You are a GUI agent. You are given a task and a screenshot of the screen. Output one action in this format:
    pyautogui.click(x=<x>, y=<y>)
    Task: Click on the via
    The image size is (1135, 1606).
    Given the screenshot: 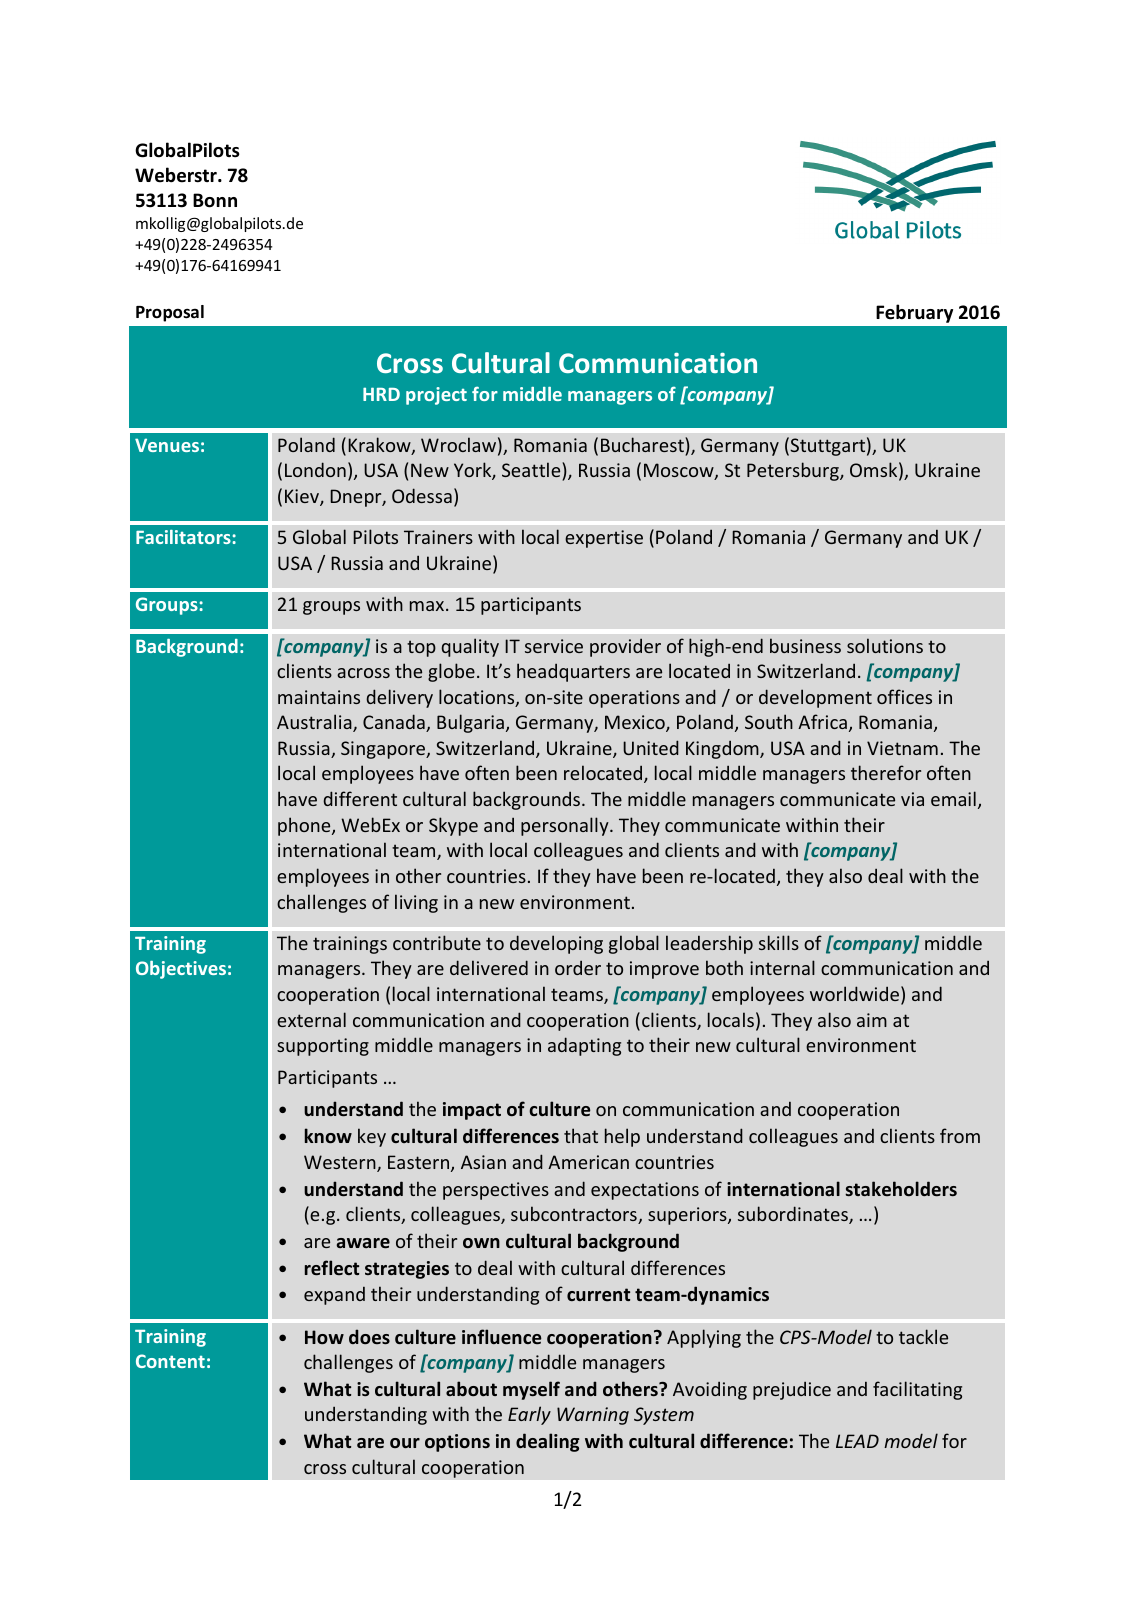 What is the action you would take?
    pyautogui.click(x=912, y=799)
